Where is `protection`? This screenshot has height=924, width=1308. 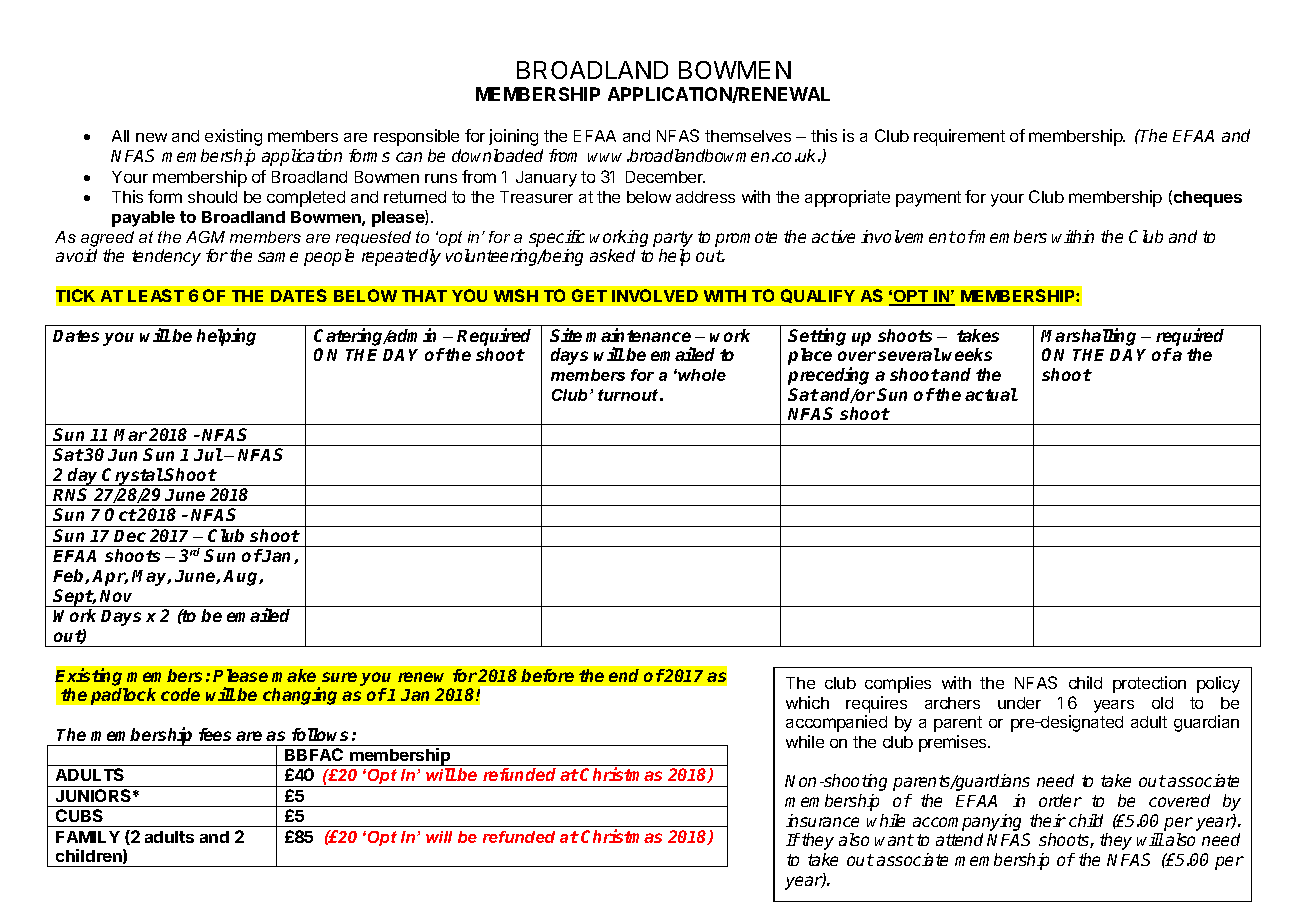
protection is located at coordinates (1149, 684).
